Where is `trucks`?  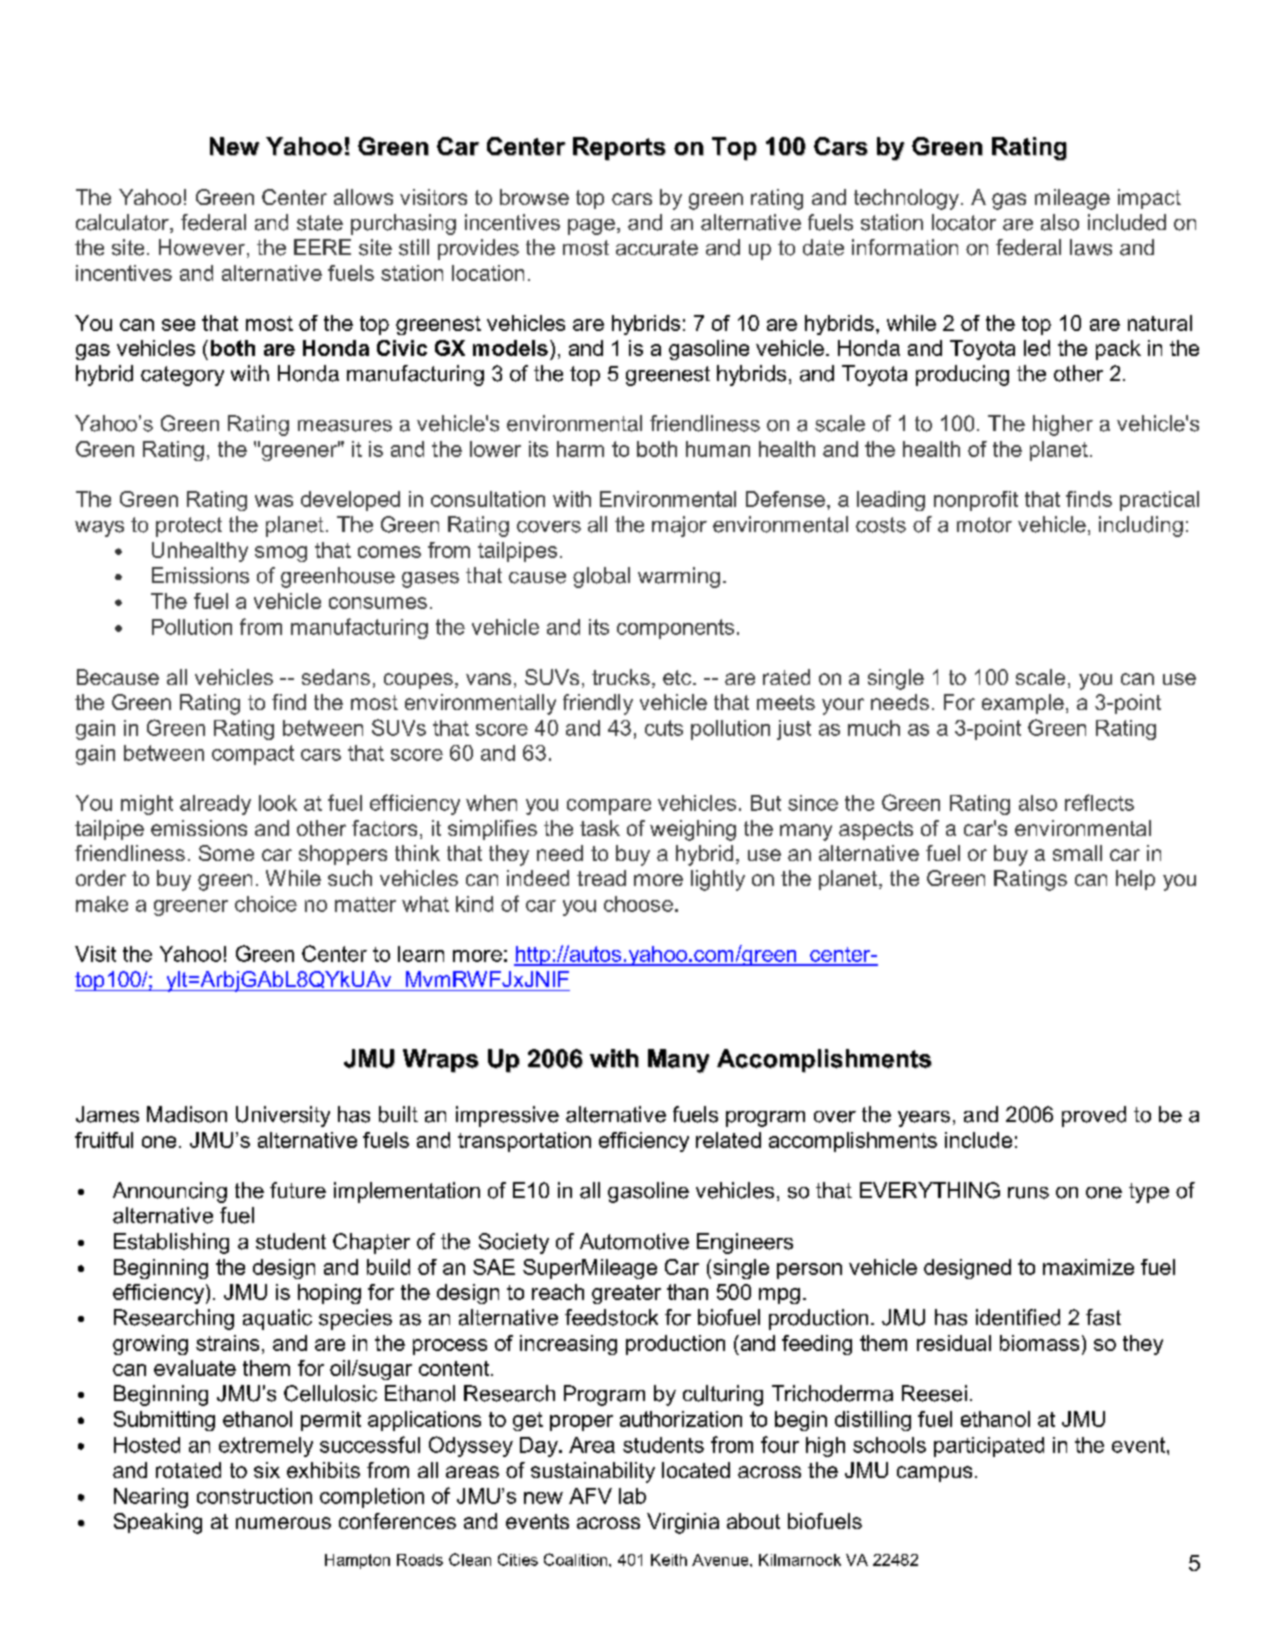 trucks is located at coordinates (621, 677).
